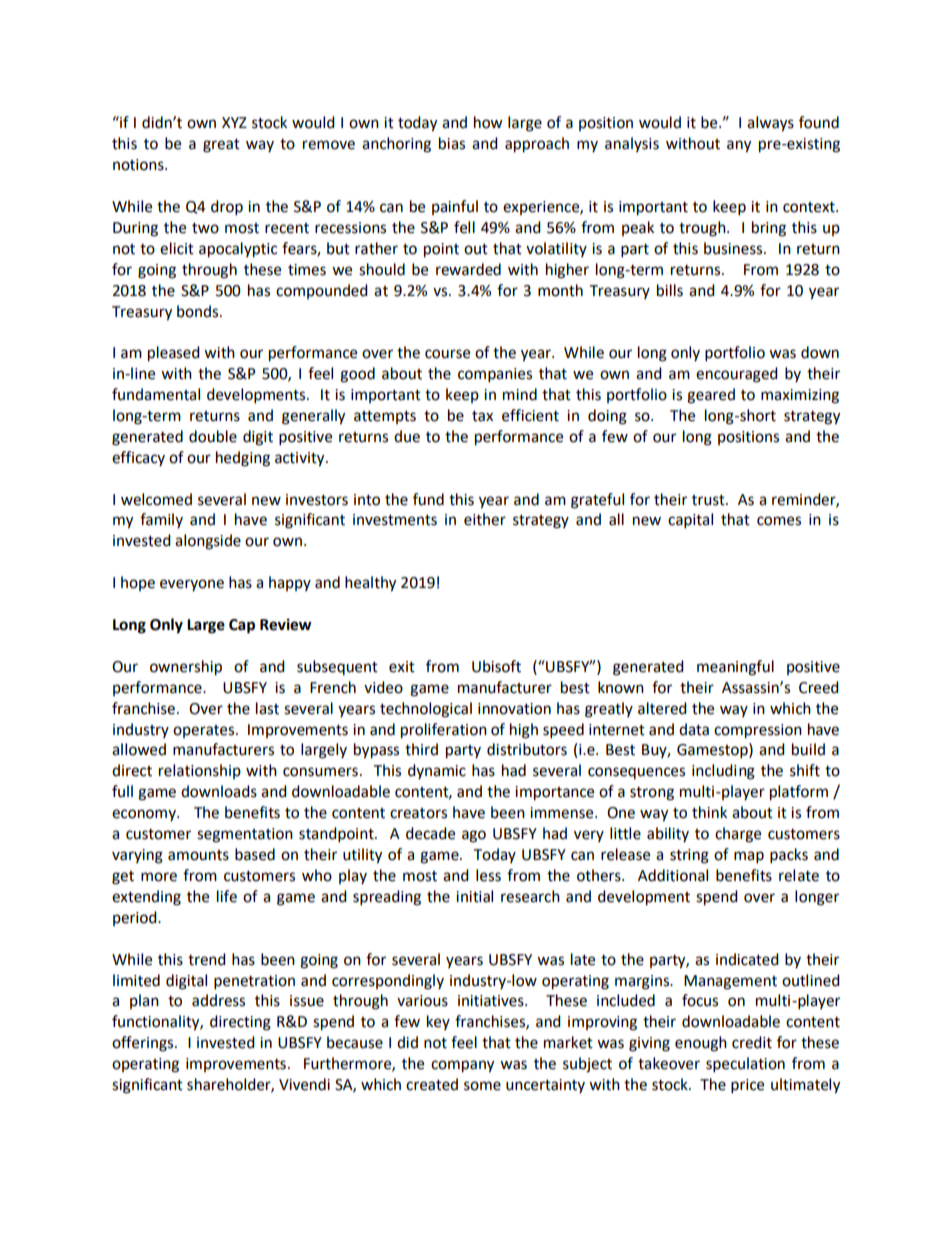  What do you see at coordinates (452, 143) in the screenshot?
I see `bias` at bounding box center [452, 143].
